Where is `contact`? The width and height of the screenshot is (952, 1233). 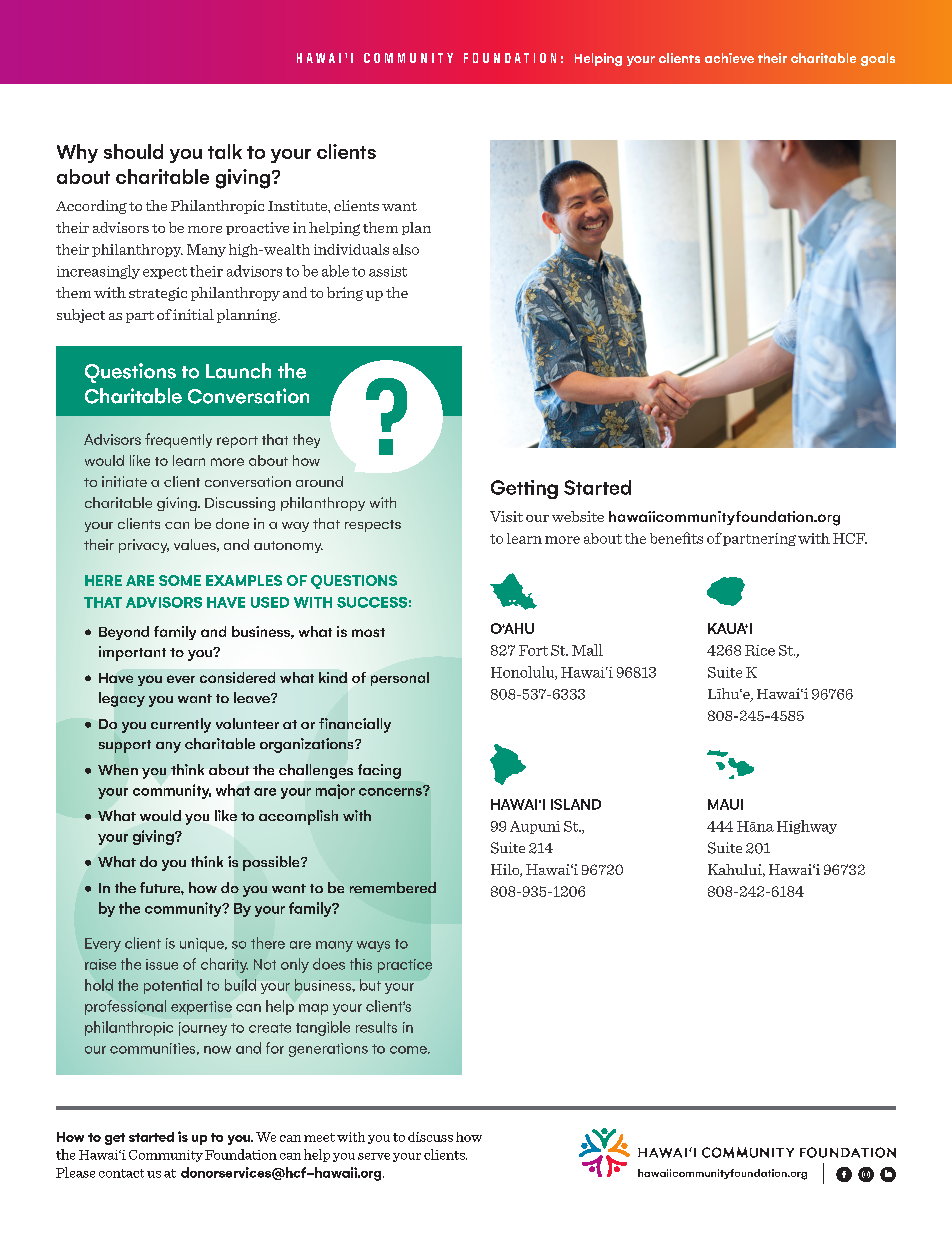
contact is located at coordinates (121, 1173).
